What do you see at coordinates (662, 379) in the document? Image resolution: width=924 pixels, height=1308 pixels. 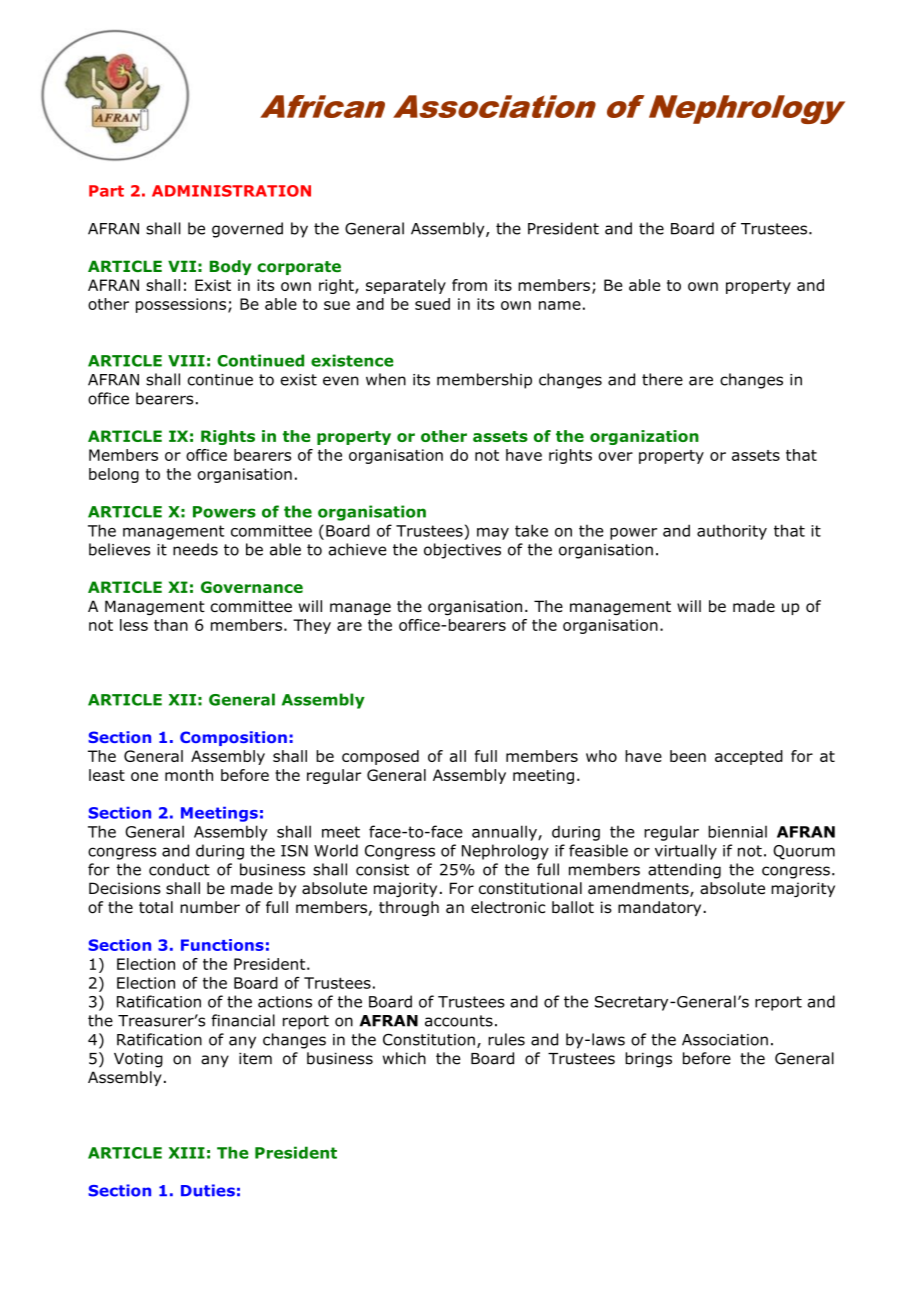 I see `there` at bounding box center [662, 379].
